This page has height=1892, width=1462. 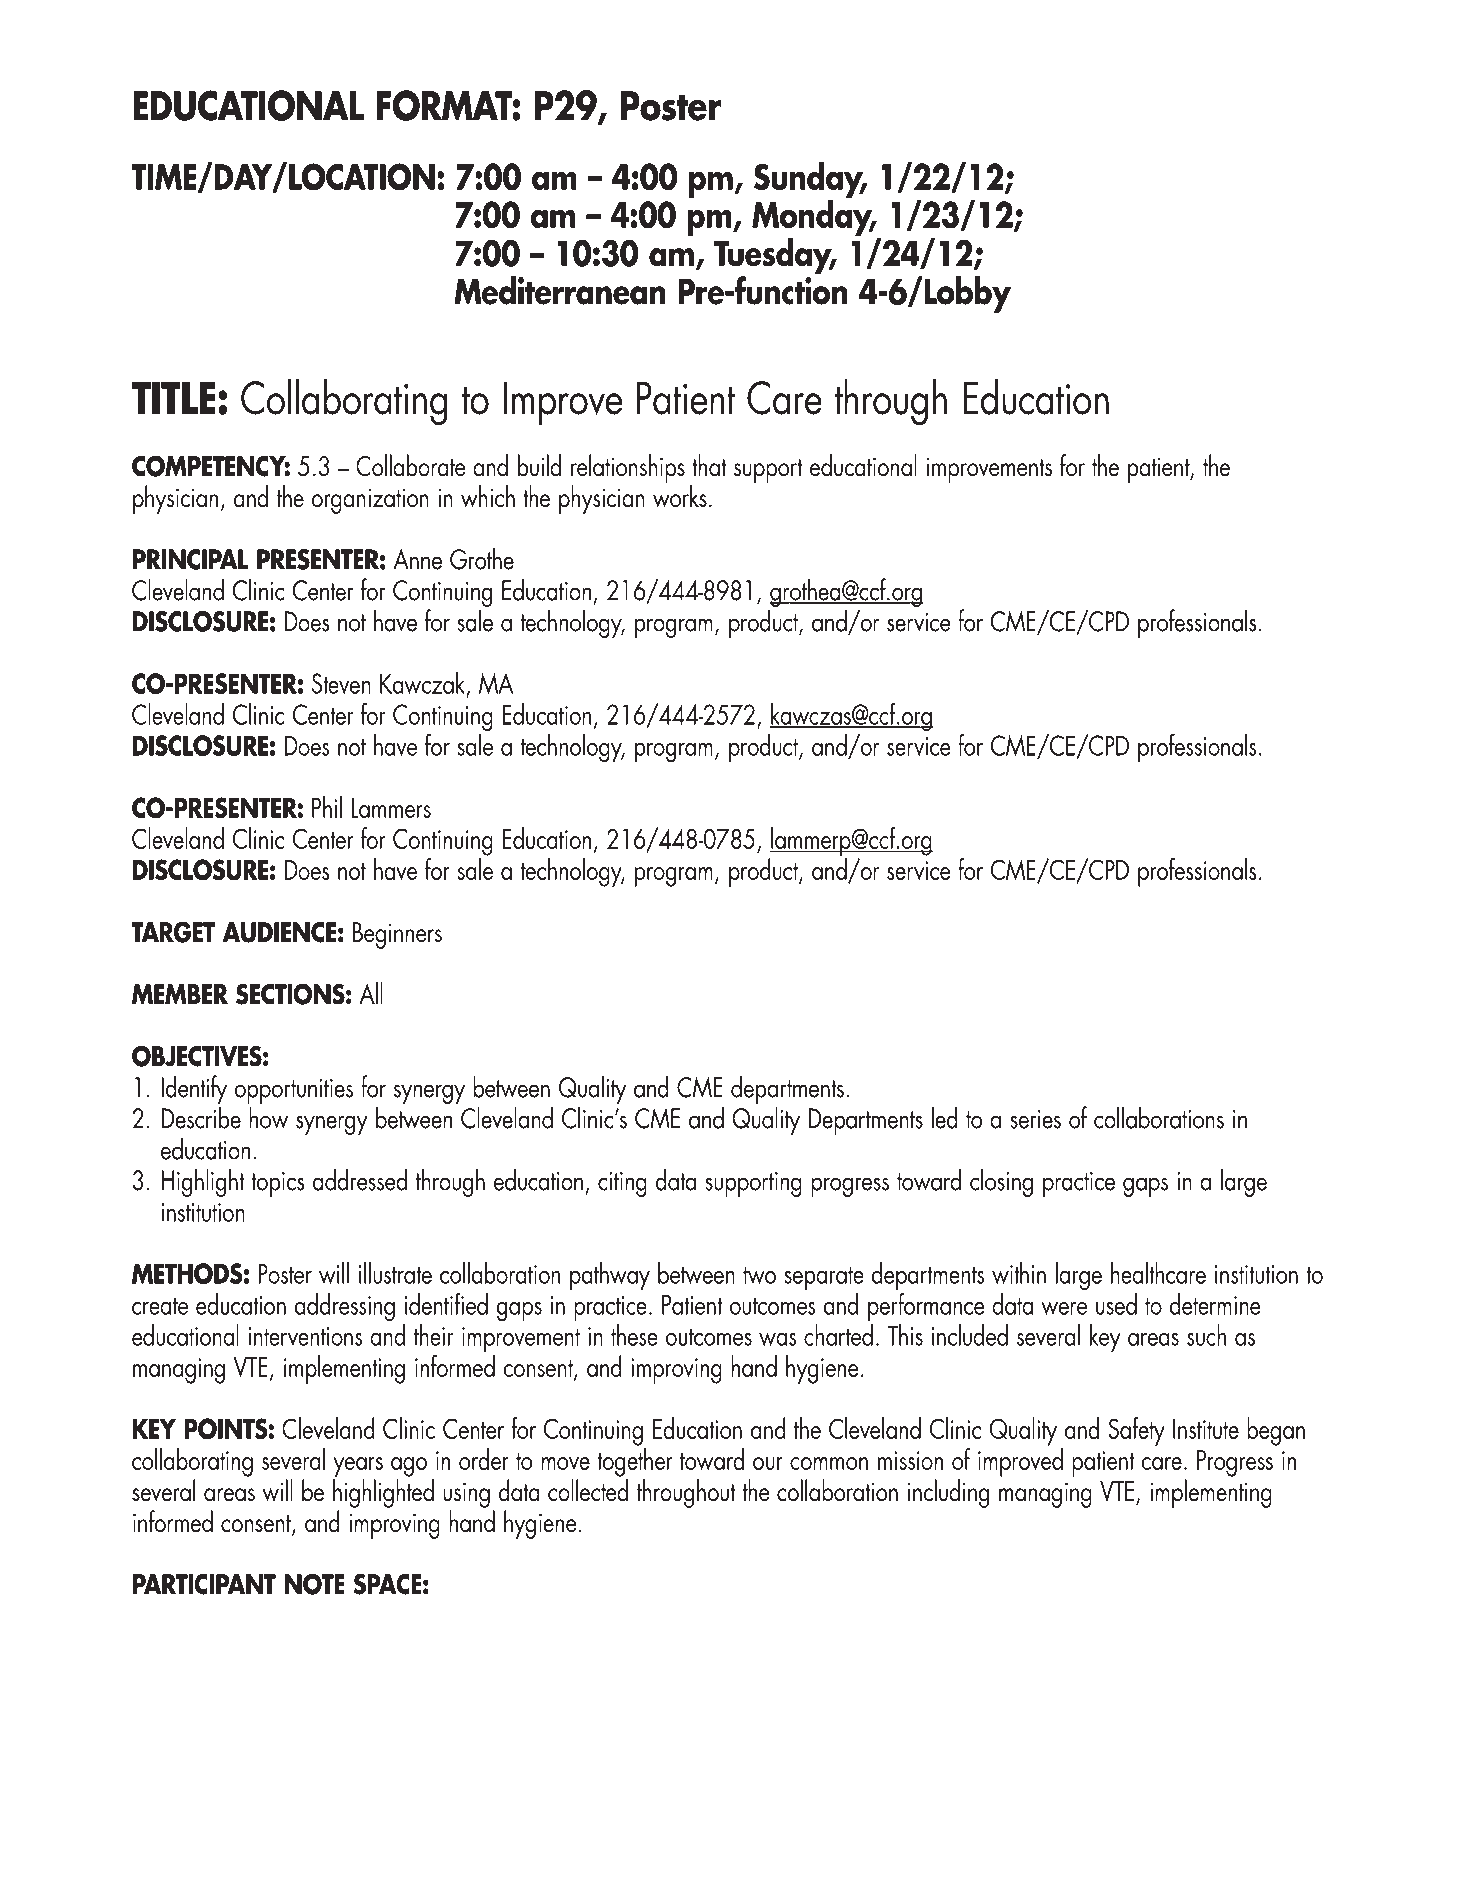 I want to click on NOTE, so click(x=314, y=1584).
